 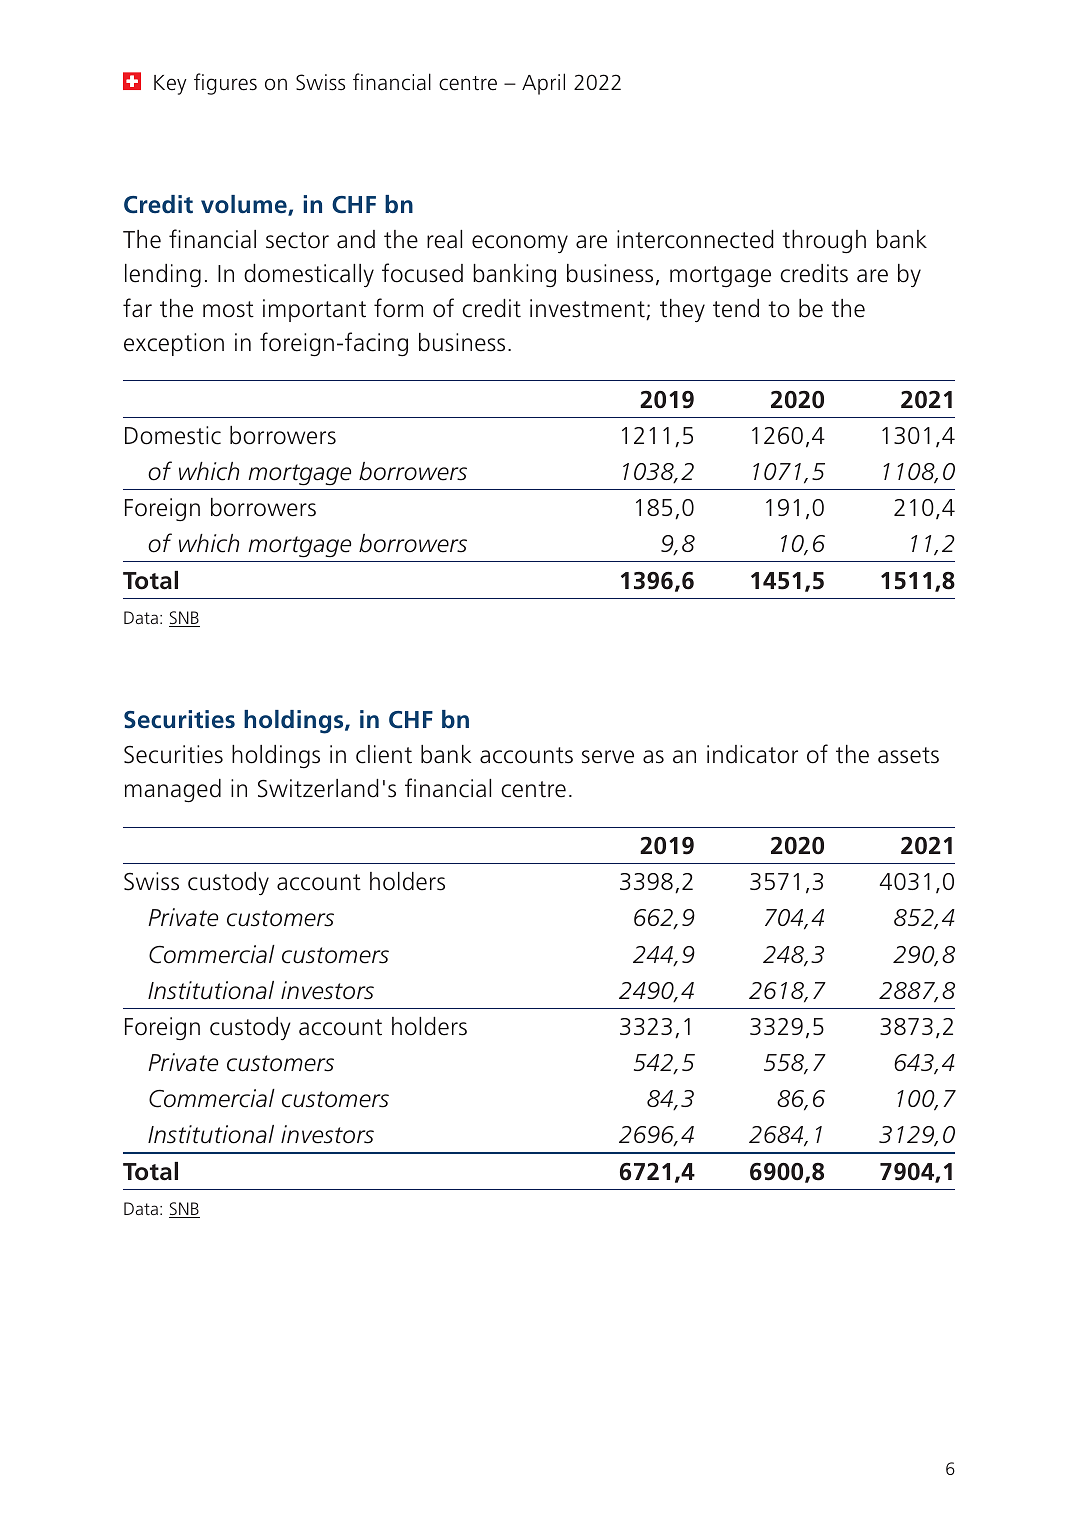 What do you see at coordinates (682, 310) in the screenshot?
I see `they` at bounding box center [682, 310].
